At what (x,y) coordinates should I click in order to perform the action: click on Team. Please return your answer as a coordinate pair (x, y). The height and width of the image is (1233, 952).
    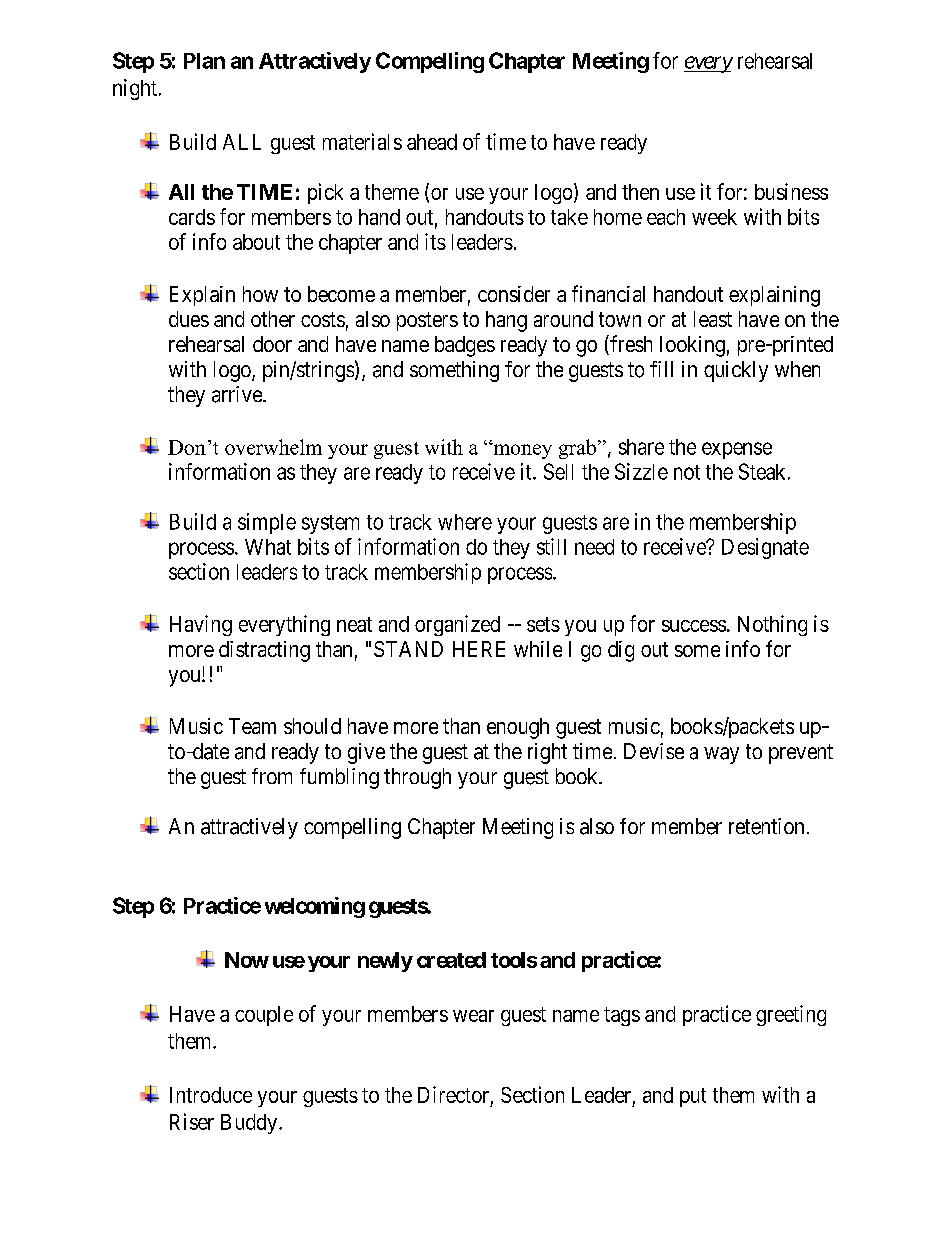
    Looking at the image, I should click on (252, 726).
